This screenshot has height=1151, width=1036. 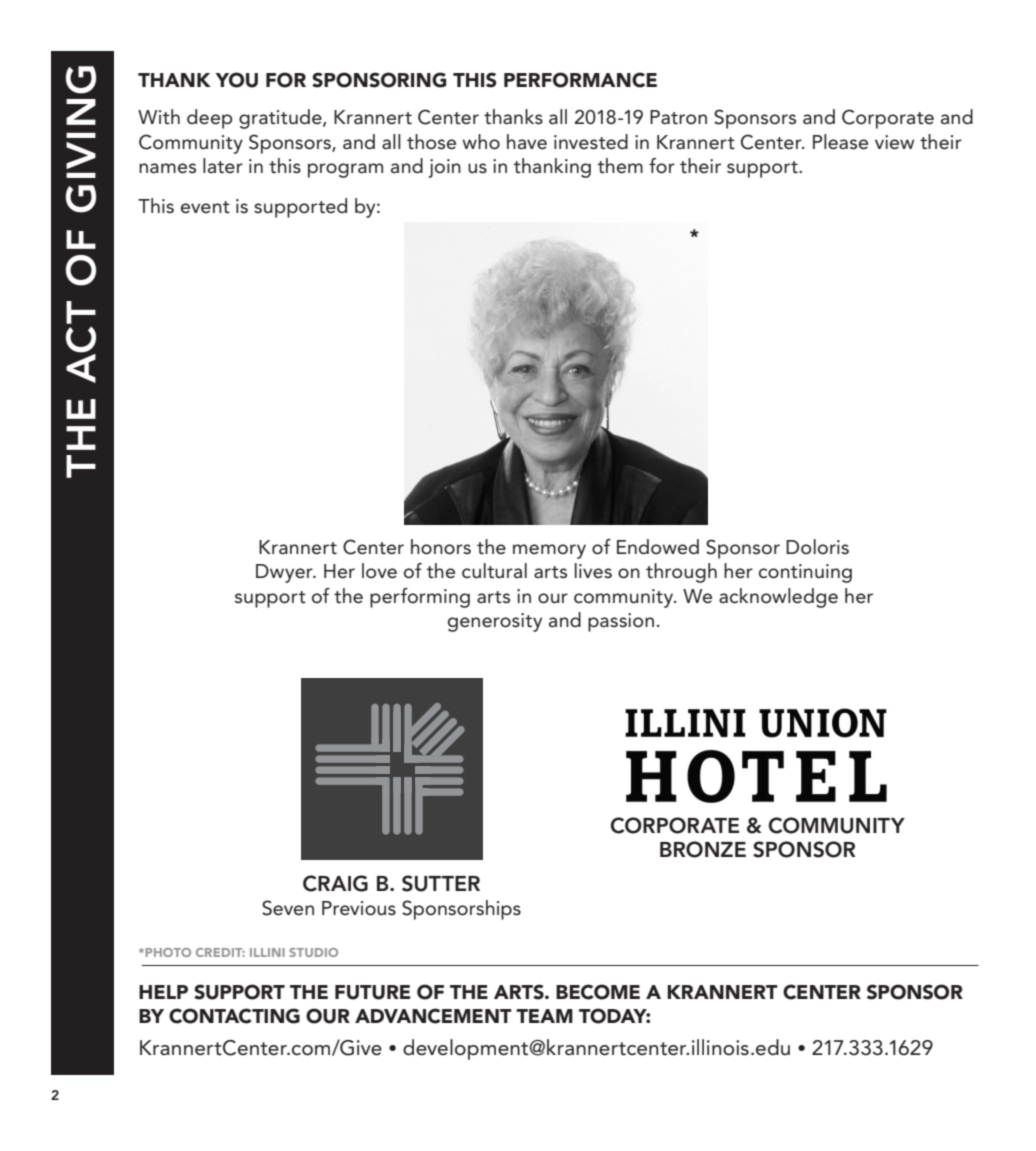 What do you see at coordinates (598, 992) in the screenshot?
I see `BECOME` at bounding box center [598, 992].
